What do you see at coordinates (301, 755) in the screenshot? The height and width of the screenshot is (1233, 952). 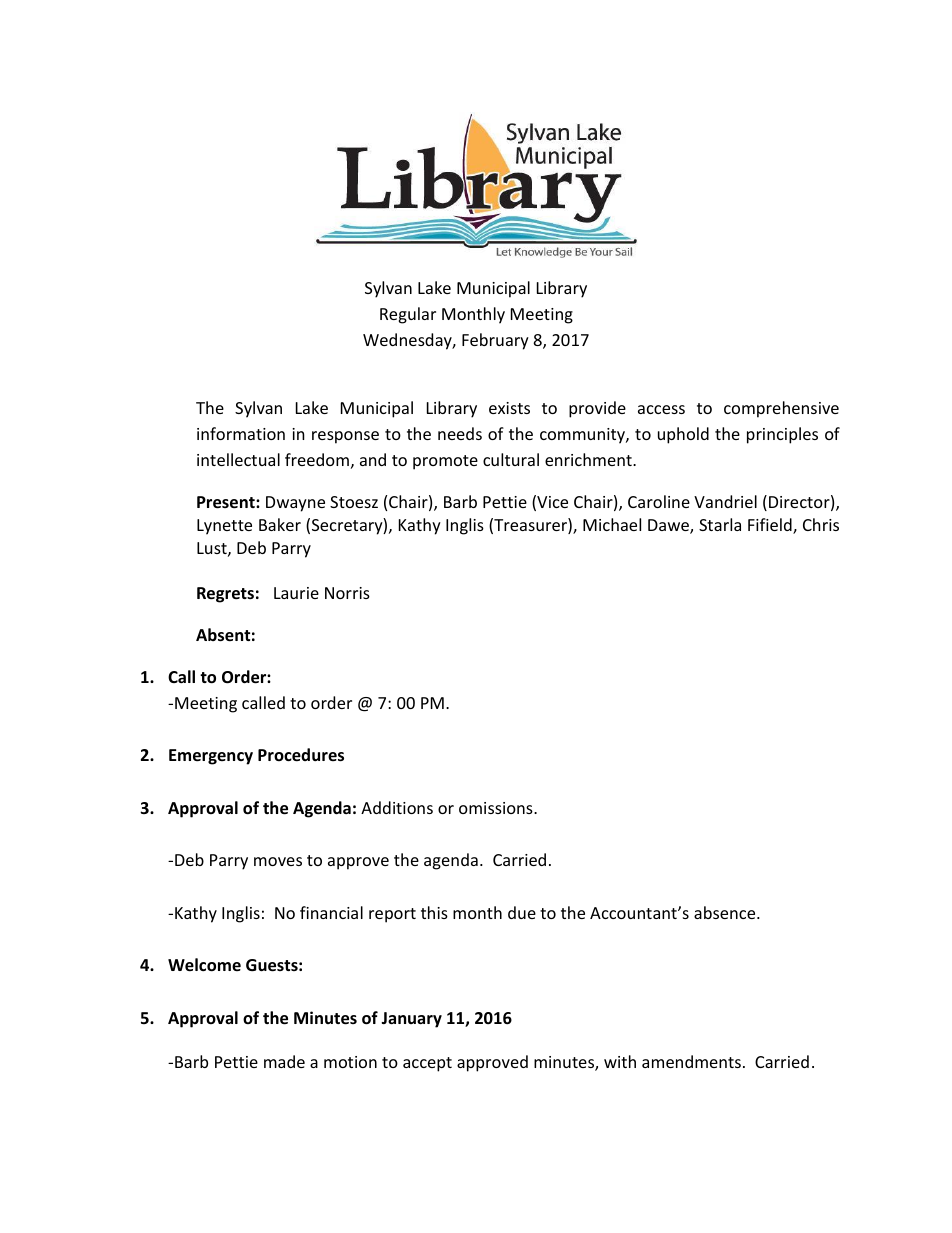 I see `Procedures` at bounding box center [301, 755].
